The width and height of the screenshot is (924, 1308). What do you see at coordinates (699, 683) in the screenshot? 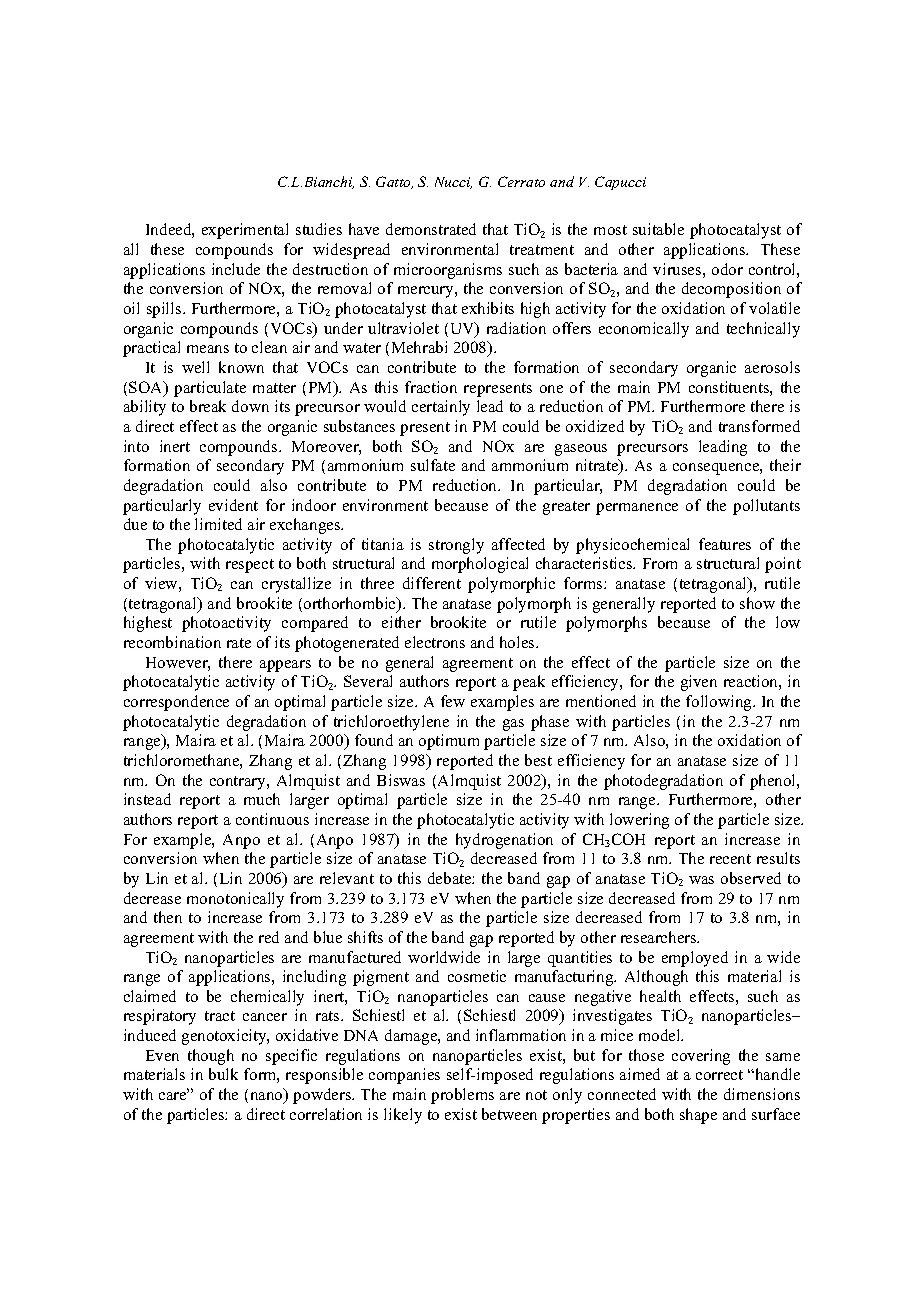
I see `given` at bounding box center [699, 683].
